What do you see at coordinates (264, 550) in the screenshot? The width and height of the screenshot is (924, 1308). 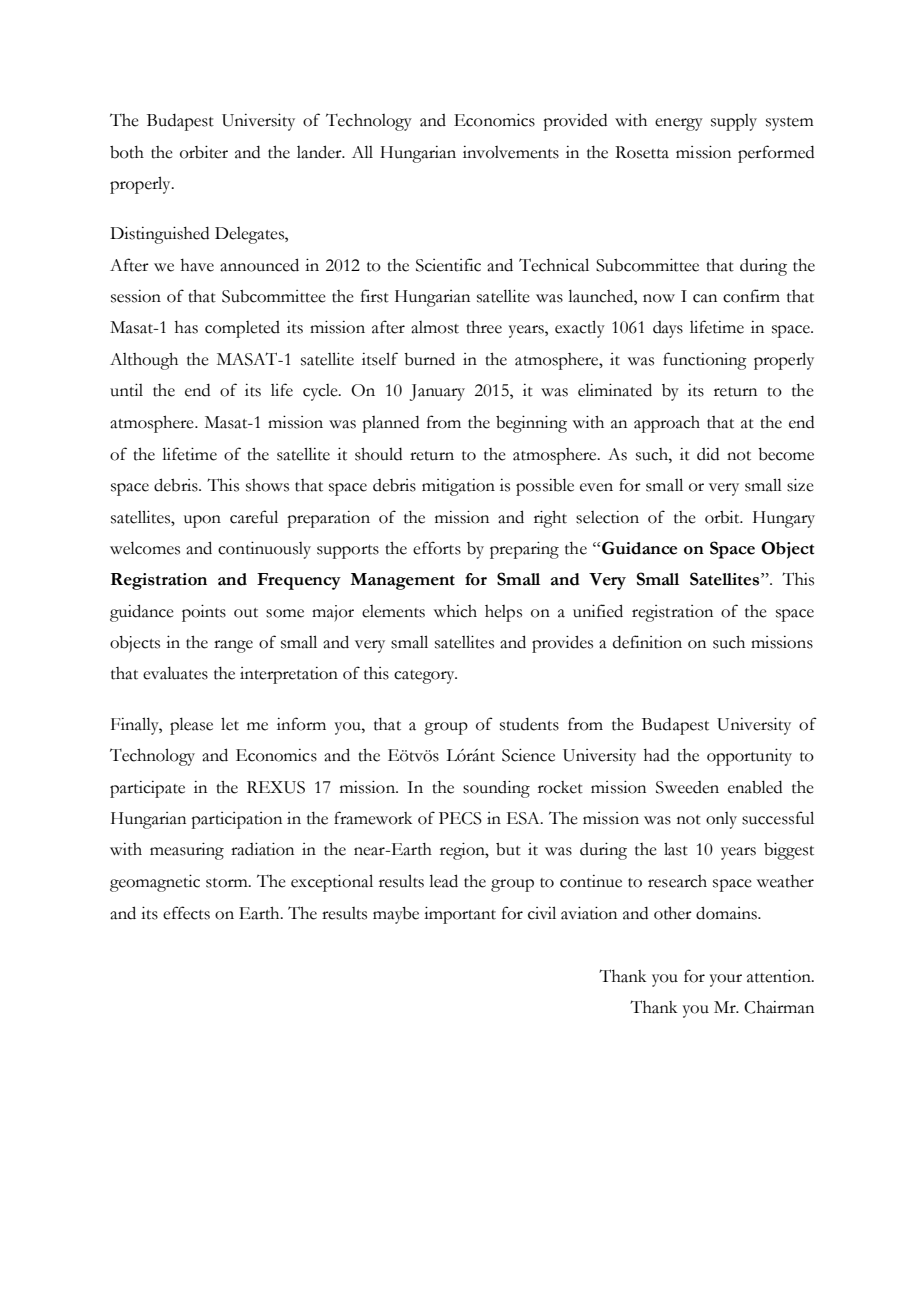 I see `continuously` at bounding box center [264, 550].
